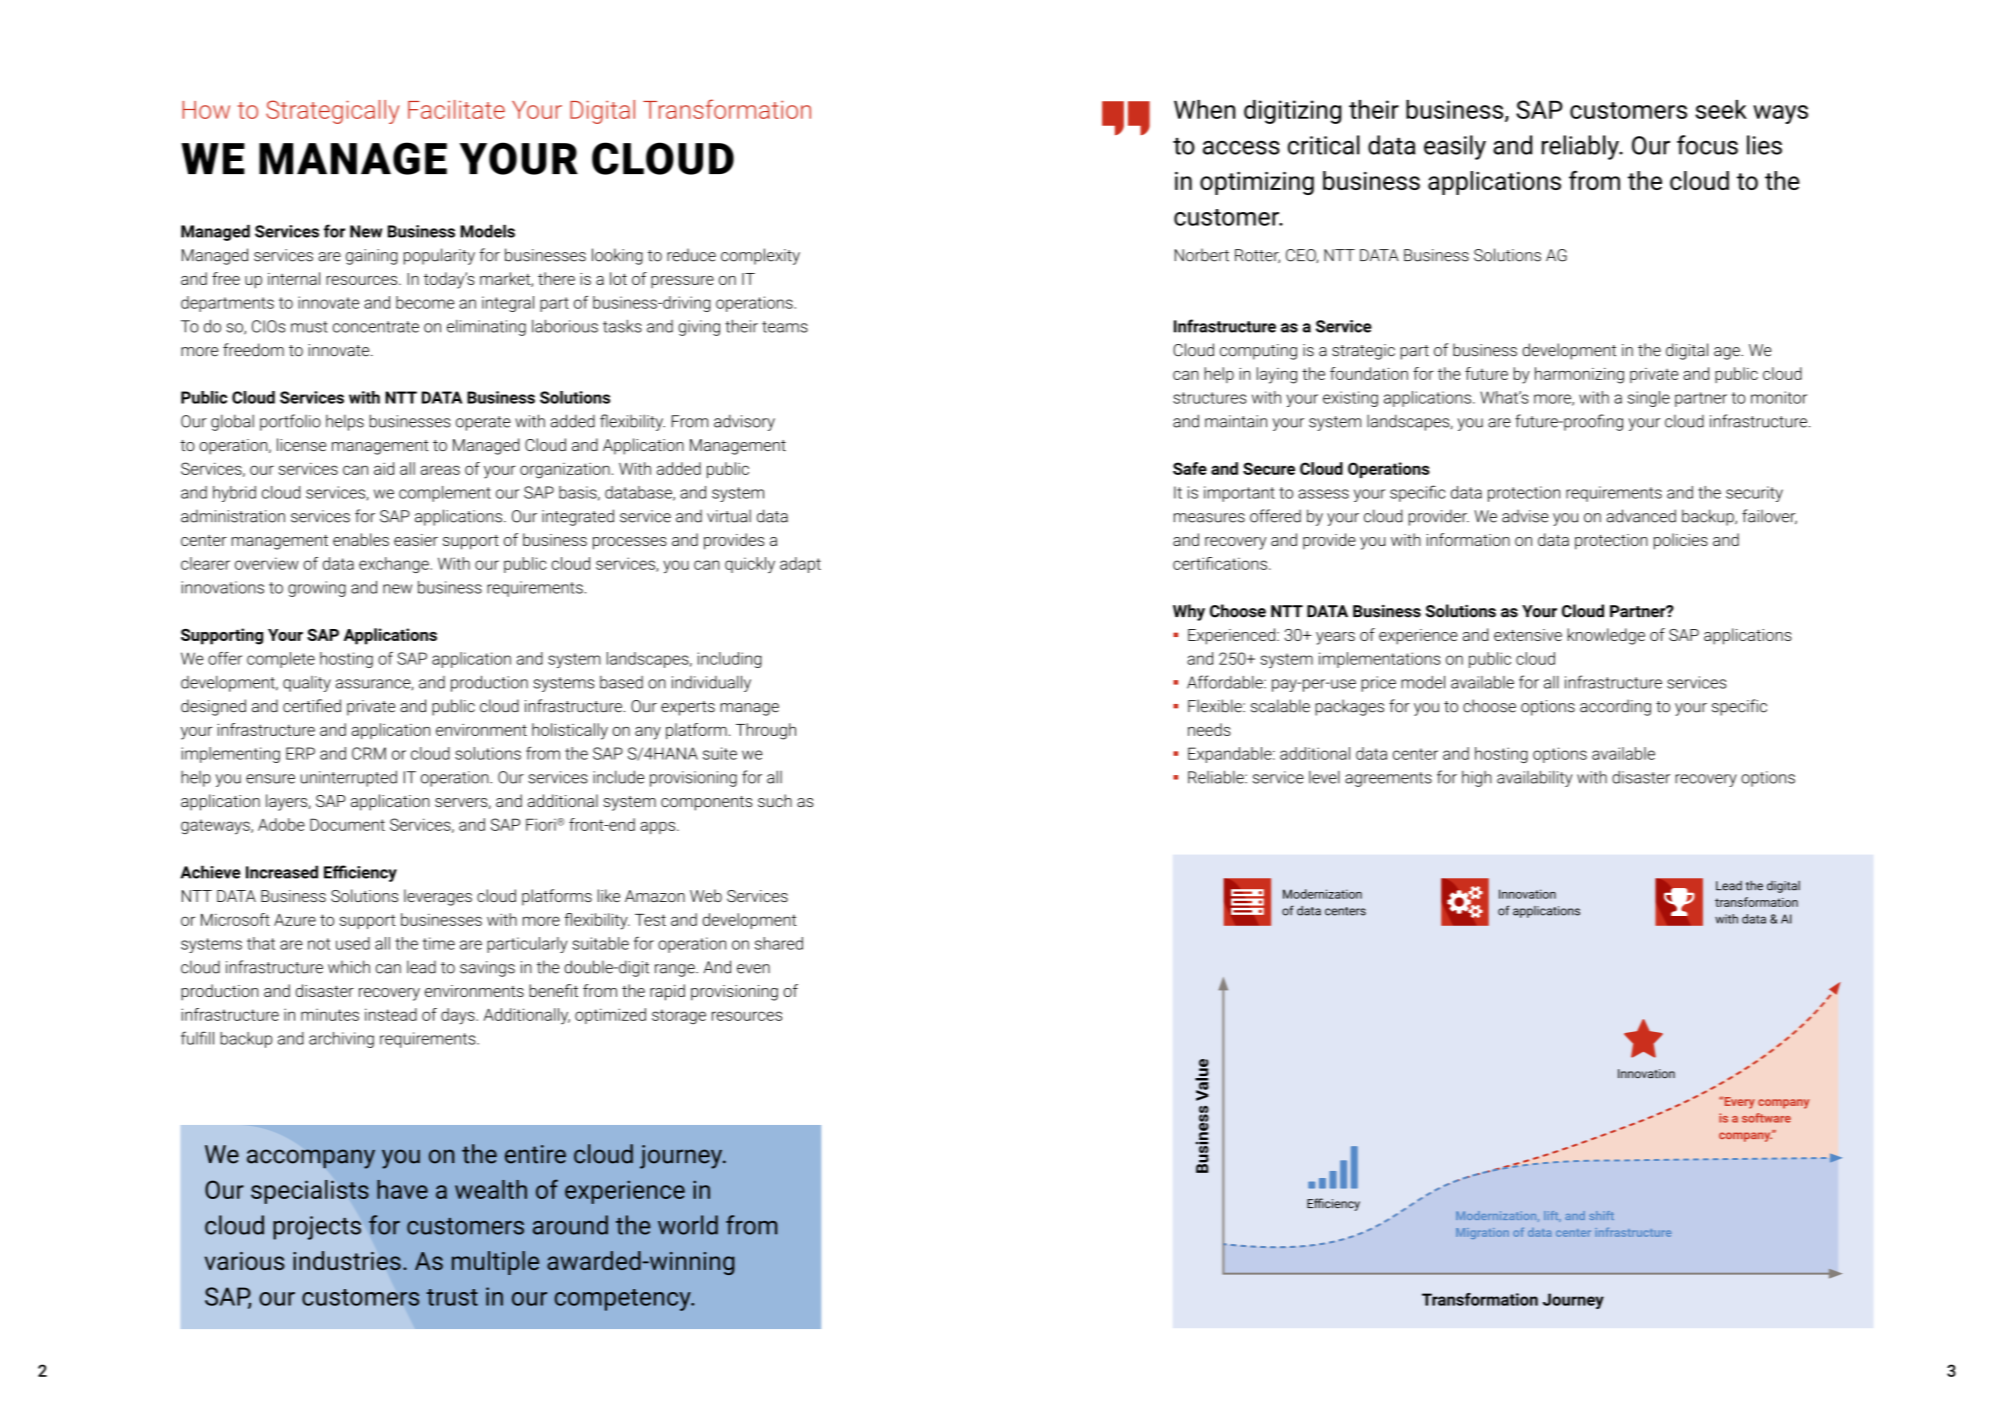 The height and width of the page is (1410, 1994). What do you see at coordinates (1204, 109) in the page?
I see `When` at bounding box center [1204, 109].
